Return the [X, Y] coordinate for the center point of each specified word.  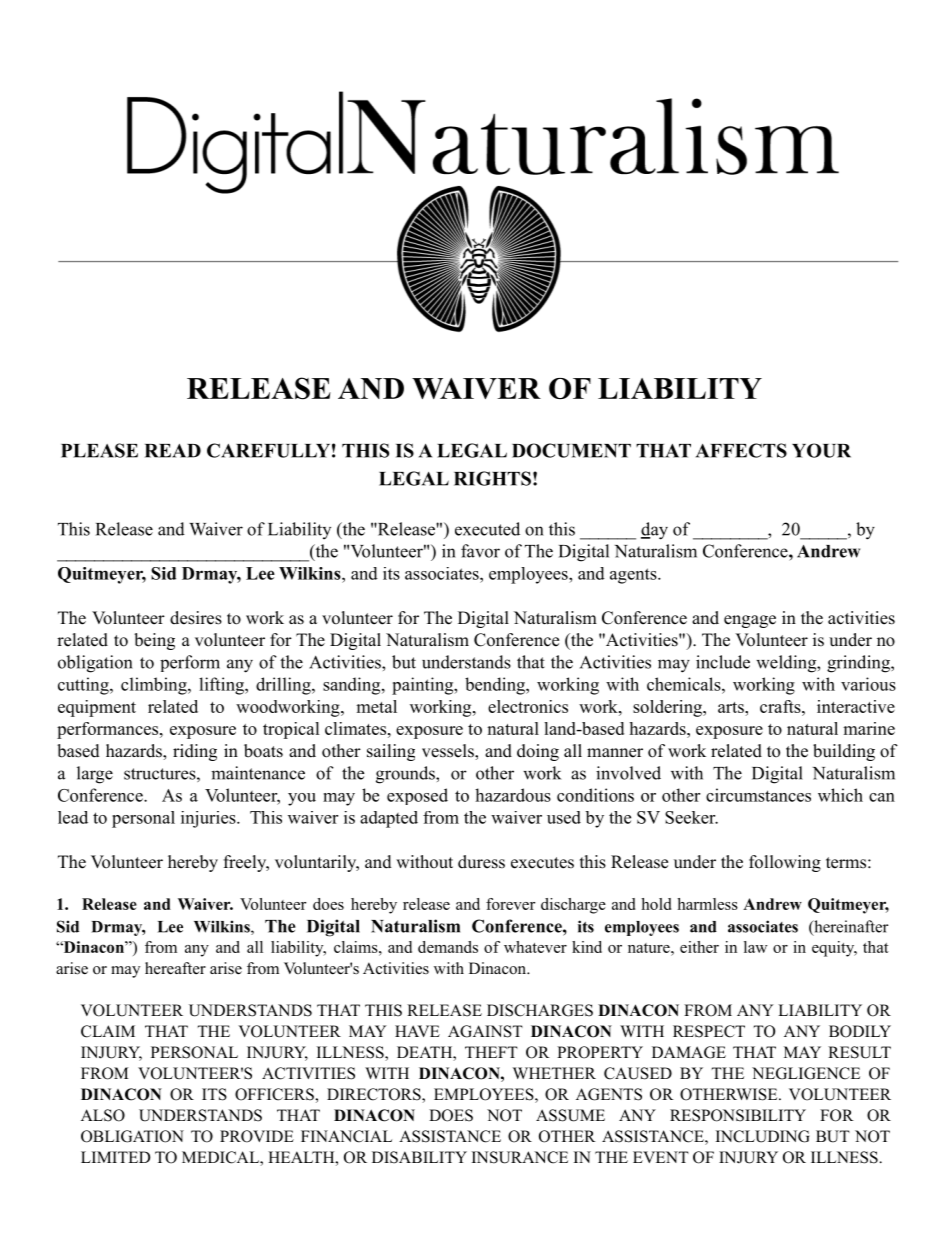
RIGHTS [492, 478]
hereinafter [850, 927]
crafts [781, 706]
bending [496, 686]
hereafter [175, 968]
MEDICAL [221, 1158]
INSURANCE [520, 1157]
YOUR [821, 450]
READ [173, 451]
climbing [155, 686]
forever [510, 904]
